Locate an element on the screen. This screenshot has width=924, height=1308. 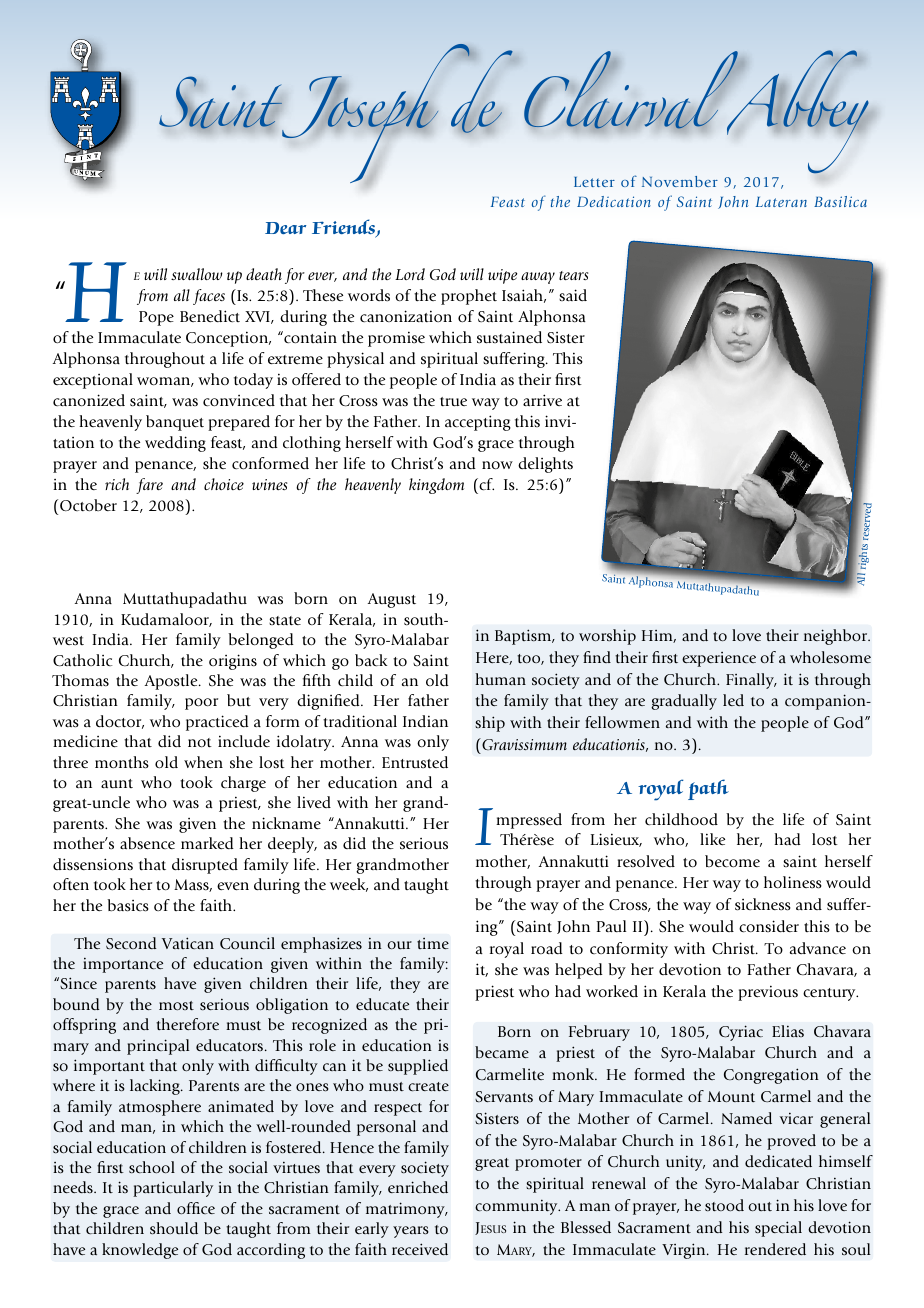
Dear is located at coordinates (285, 228).
